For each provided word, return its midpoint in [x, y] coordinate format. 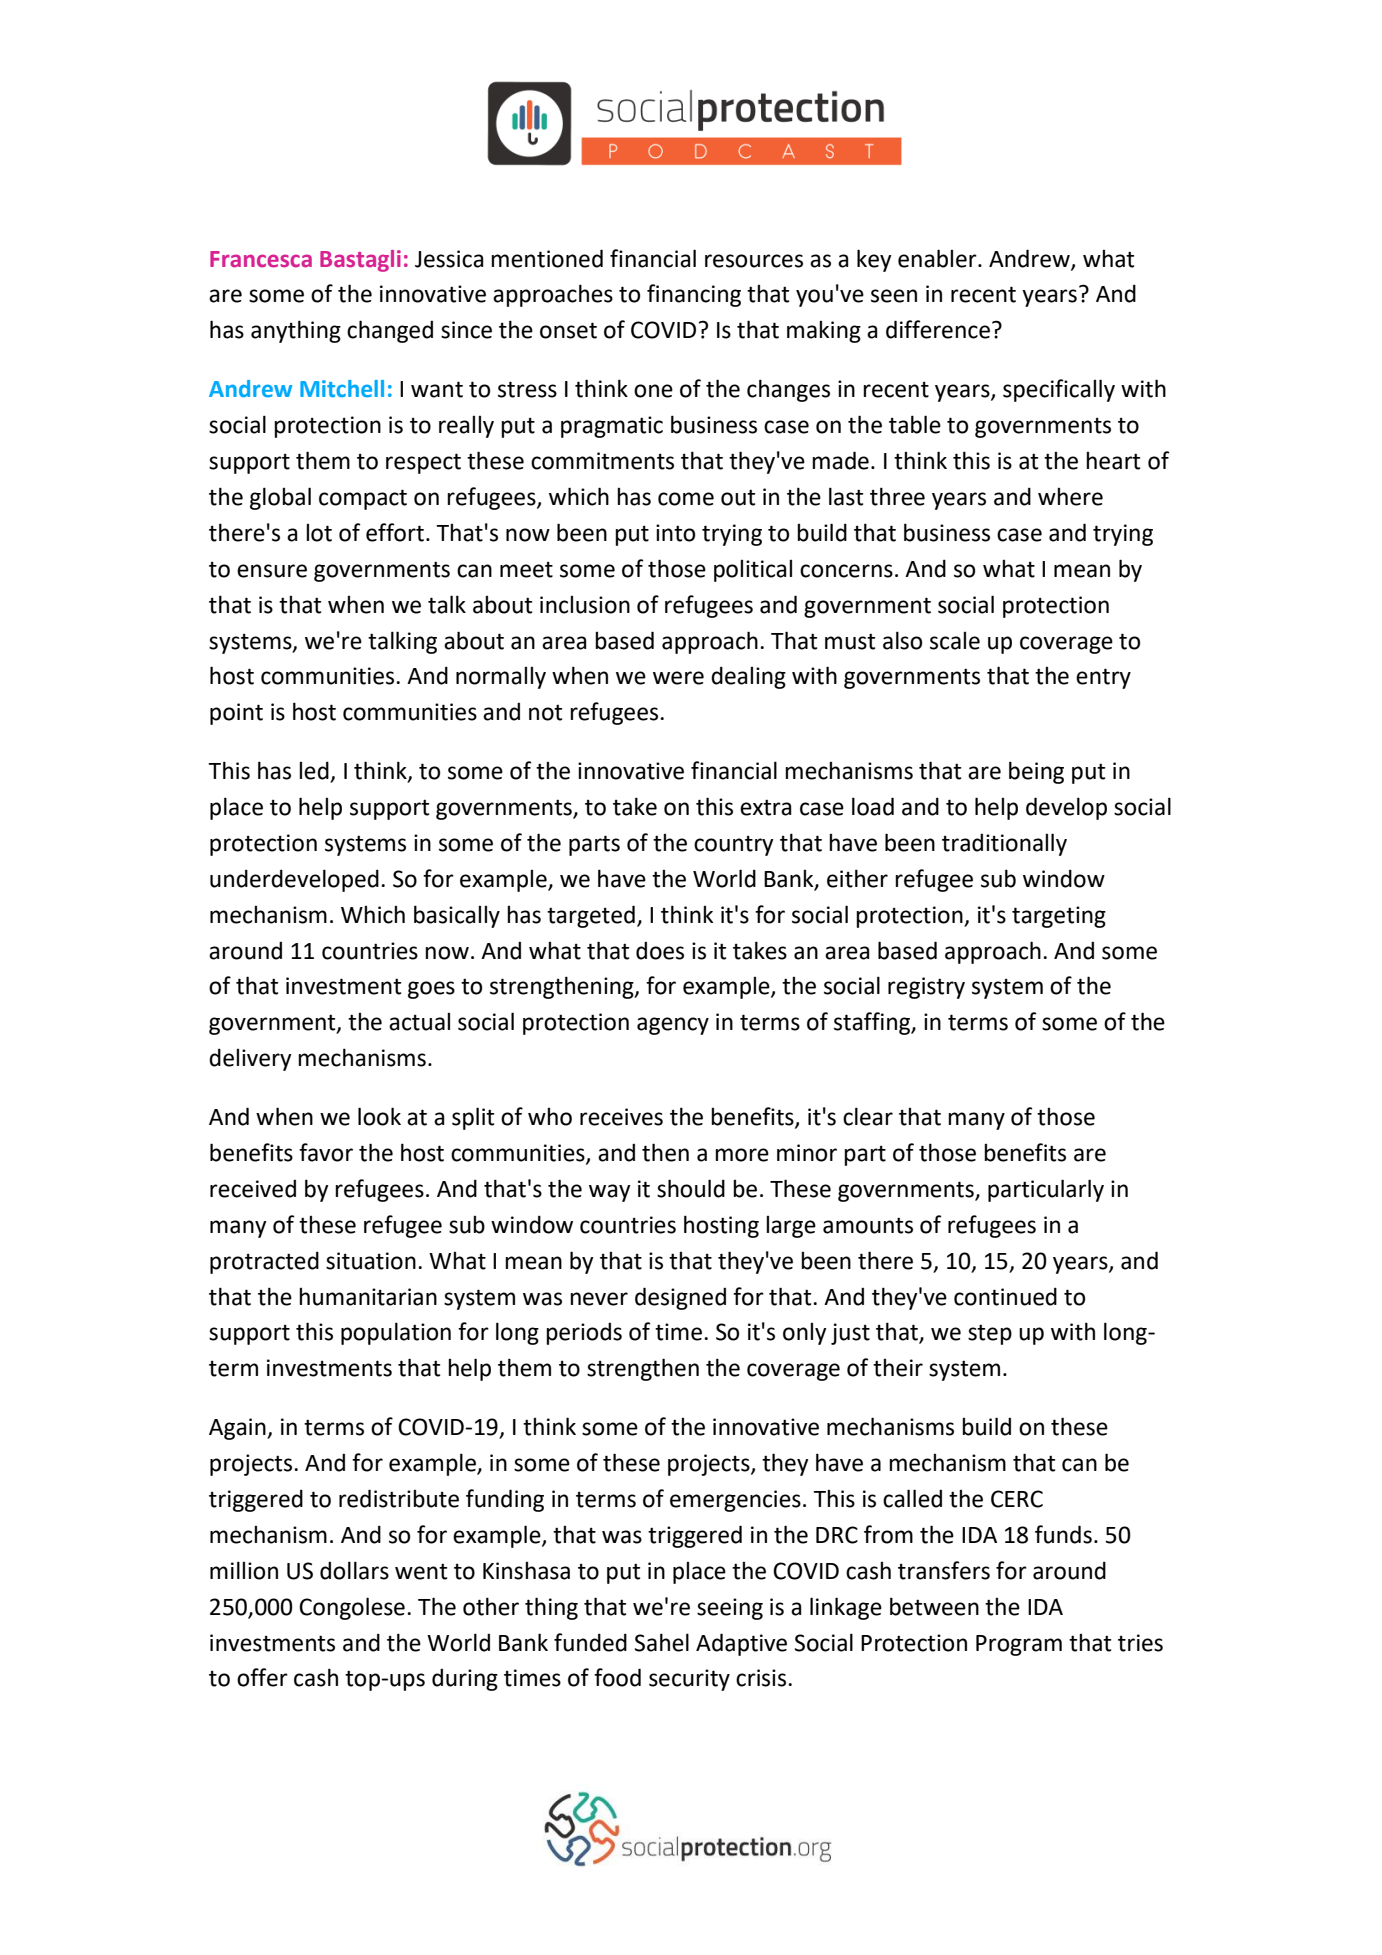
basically [457, 916]
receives [621, 1117]
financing [694, 295]
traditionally [1004, 844]
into [675, 533]
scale [955, 641]
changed [390, 331]
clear [868, 1116]
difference [938, 329]
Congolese [352, 1608]
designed [680, 1298]
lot [319, 533]
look [379, 1116]
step [990, 1334]
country [734, 846]
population [396, 1333]
